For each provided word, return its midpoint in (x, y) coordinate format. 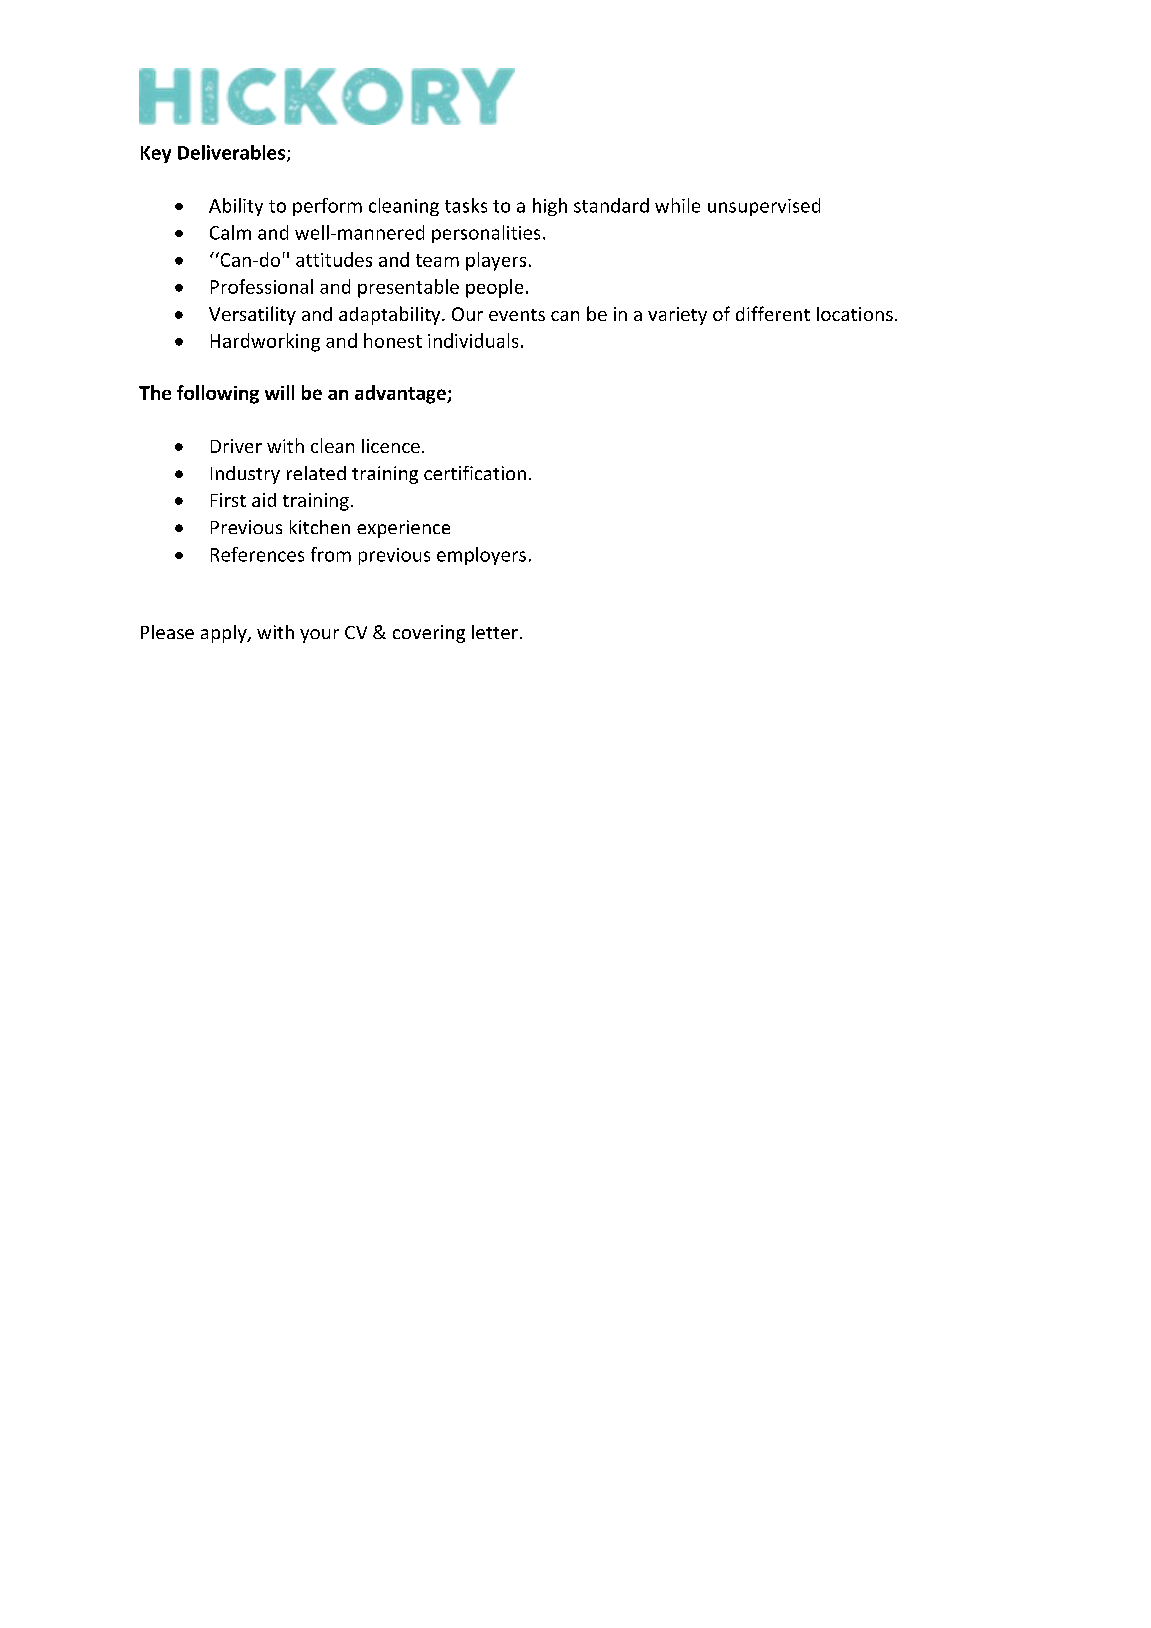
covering (429, 634)
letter (495, 632)
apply (225, 634)
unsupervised (764, 207)
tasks (466, 205)
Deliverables (233, 153)
